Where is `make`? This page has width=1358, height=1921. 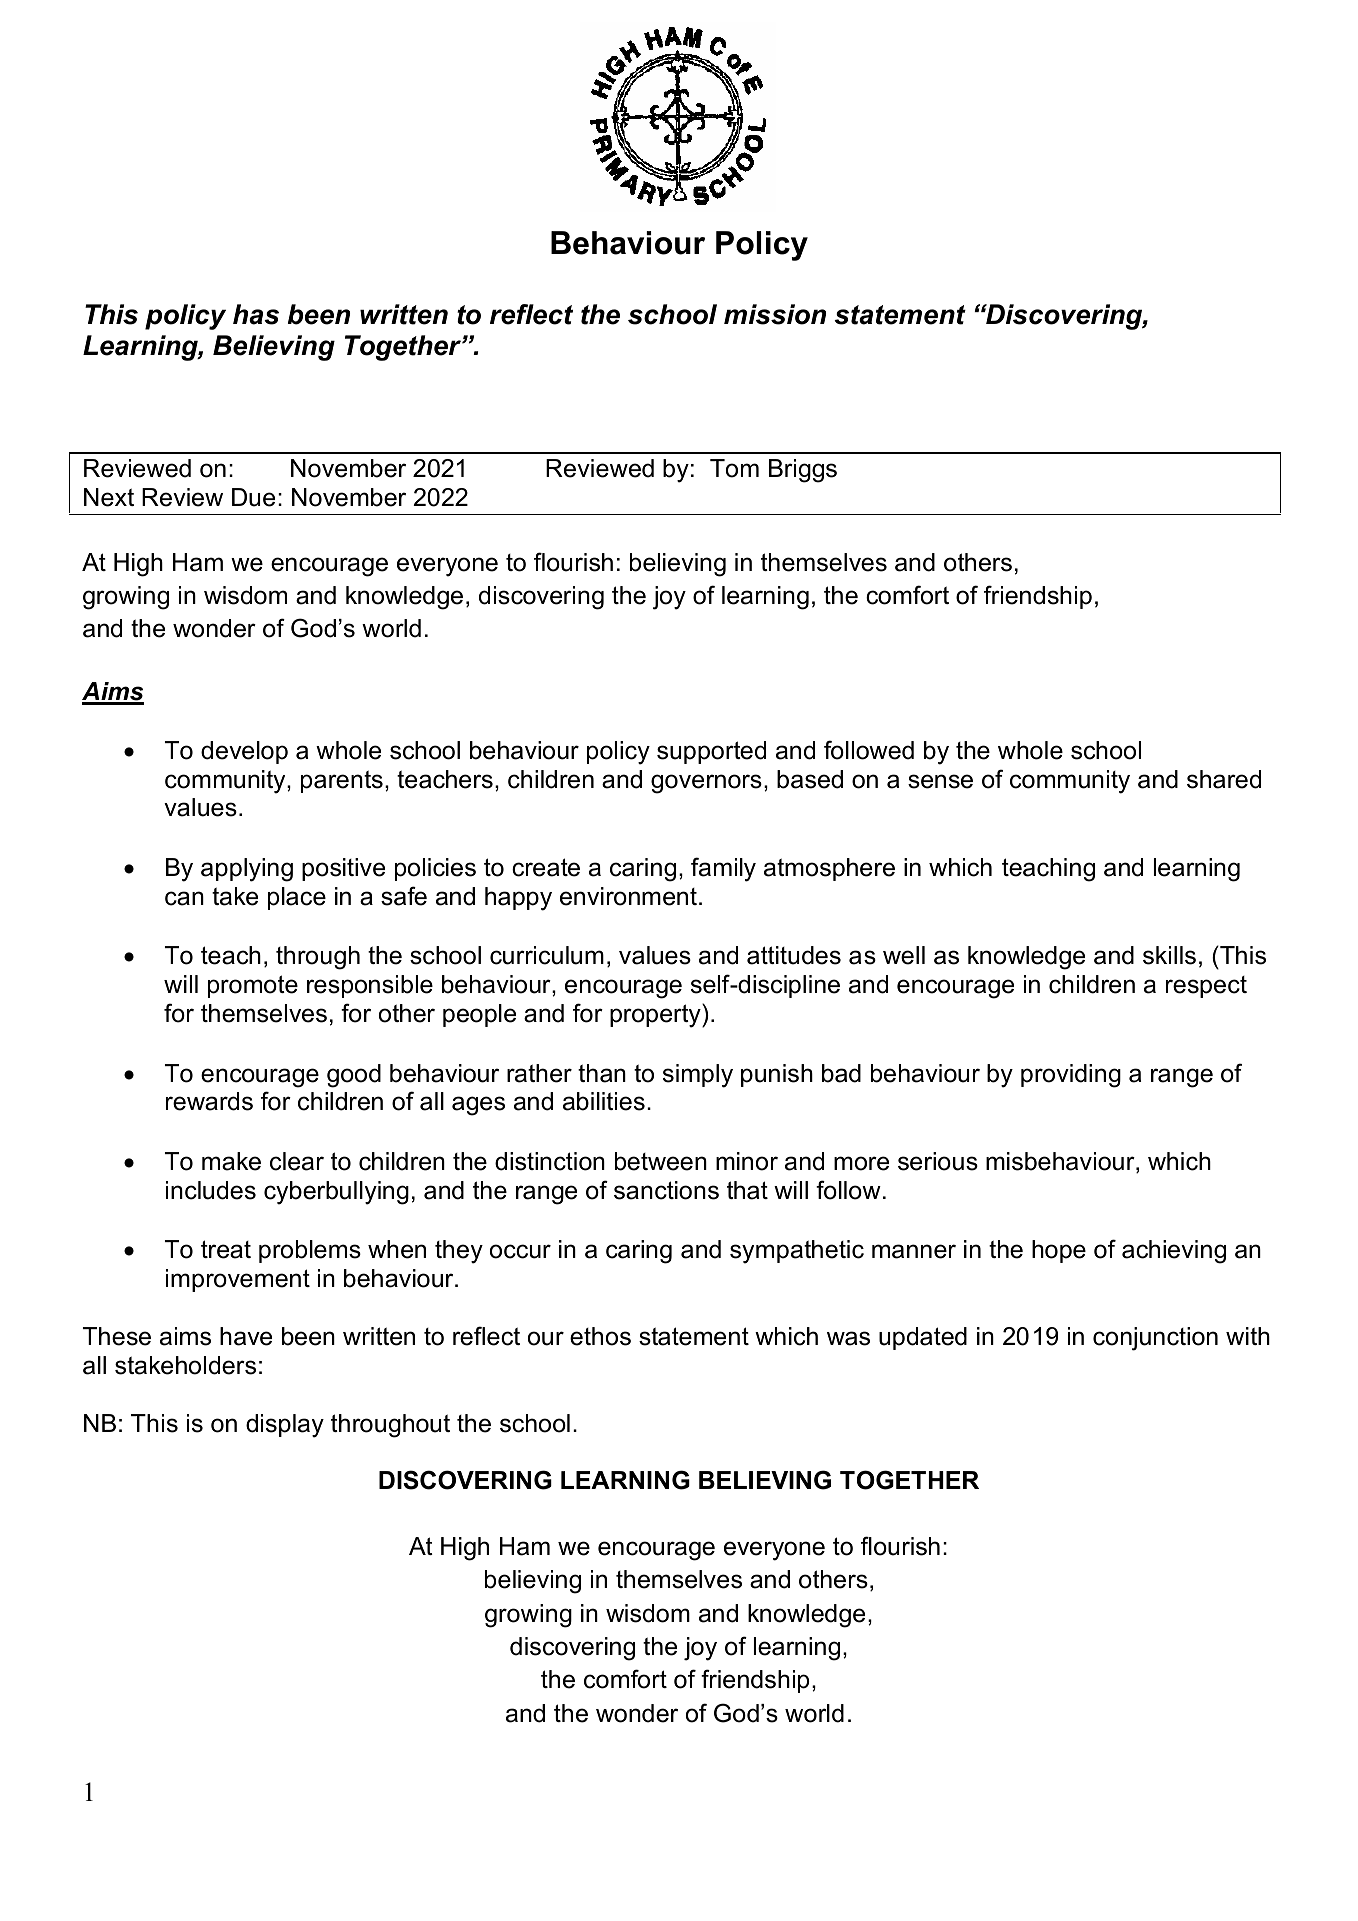 make is located at coordinates (231, 1161).
